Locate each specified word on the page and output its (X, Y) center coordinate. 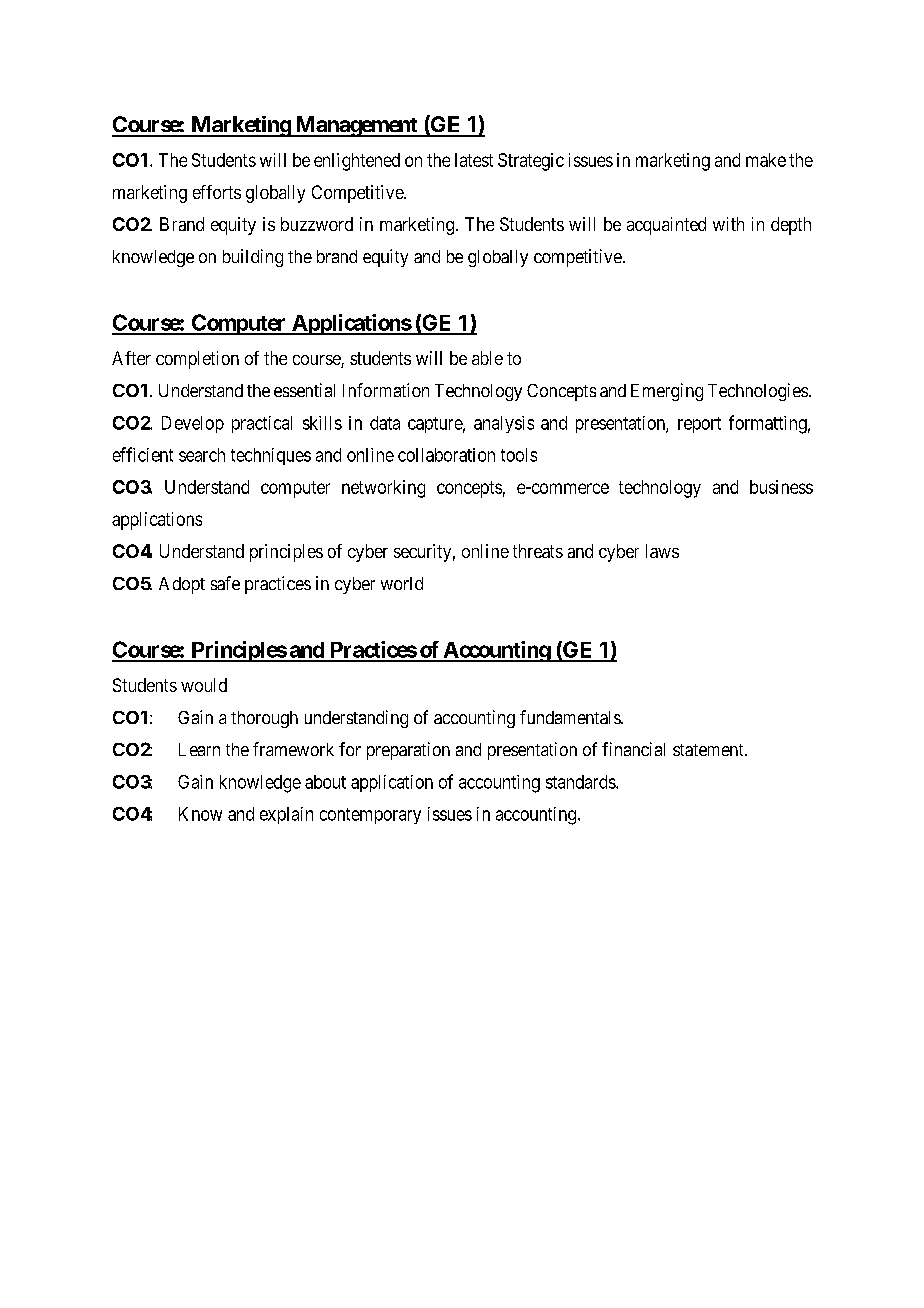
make (766, 160)
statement (709, 750)
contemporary (370, 816)
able (487, 358)
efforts (217, 192)
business (781, 487)
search (202, 455)
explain (286, 815)
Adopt (182, 585)
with (728, 224)
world (402, 583)
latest (474, 160)
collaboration (446, 455)
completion (197, 360)
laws (662, 551)
